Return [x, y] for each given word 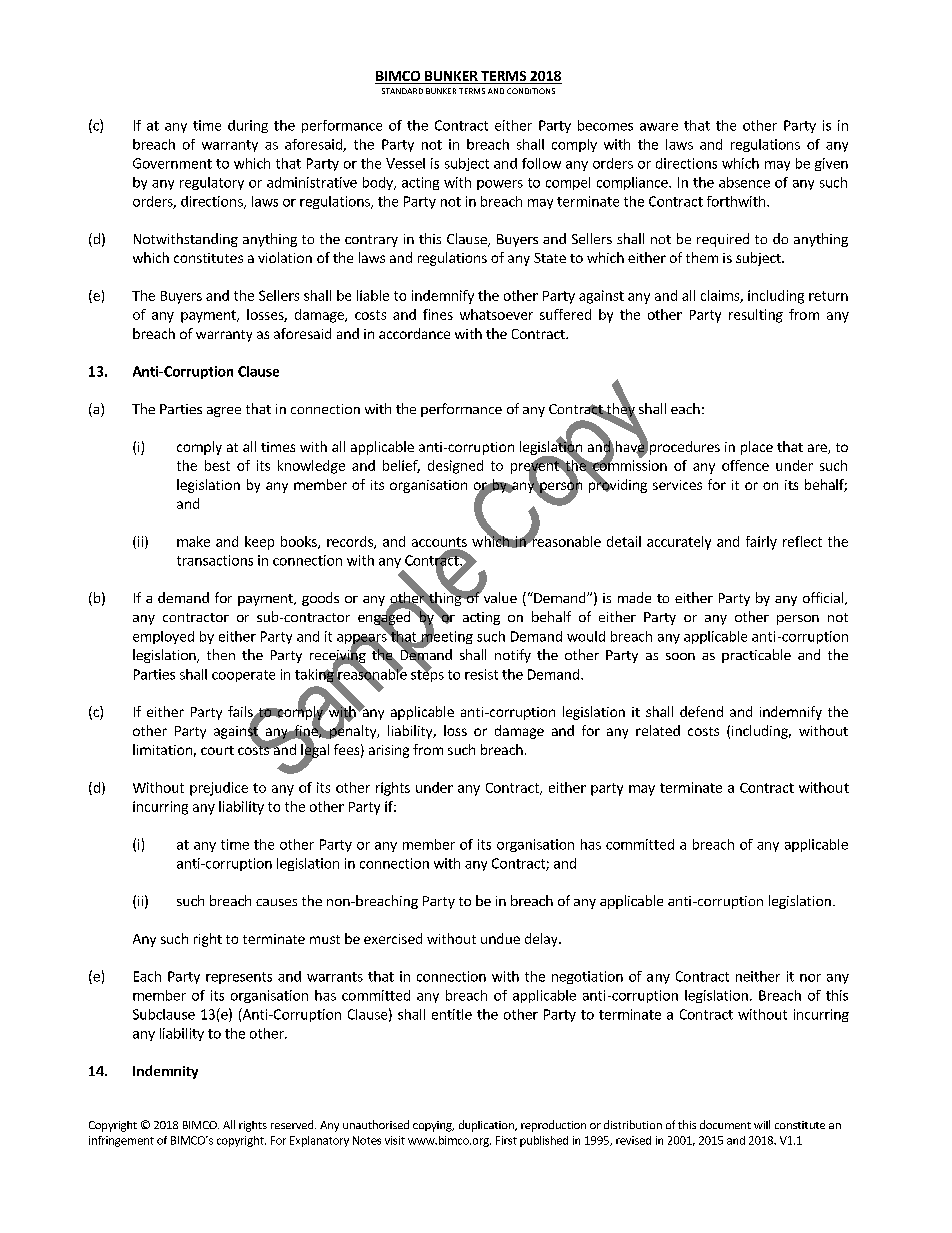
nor [810, 978]
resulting [756, 316]
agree [224, 412]
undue [500, 938]
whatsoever [496, 314]
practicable [756, 656]
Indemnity [165, 1072]
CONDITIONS [531, 91]
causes [276, 902]
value [499, 596]
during [248, 126]
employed [163, 637]
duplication [487, 1126]
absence [744, 182]
